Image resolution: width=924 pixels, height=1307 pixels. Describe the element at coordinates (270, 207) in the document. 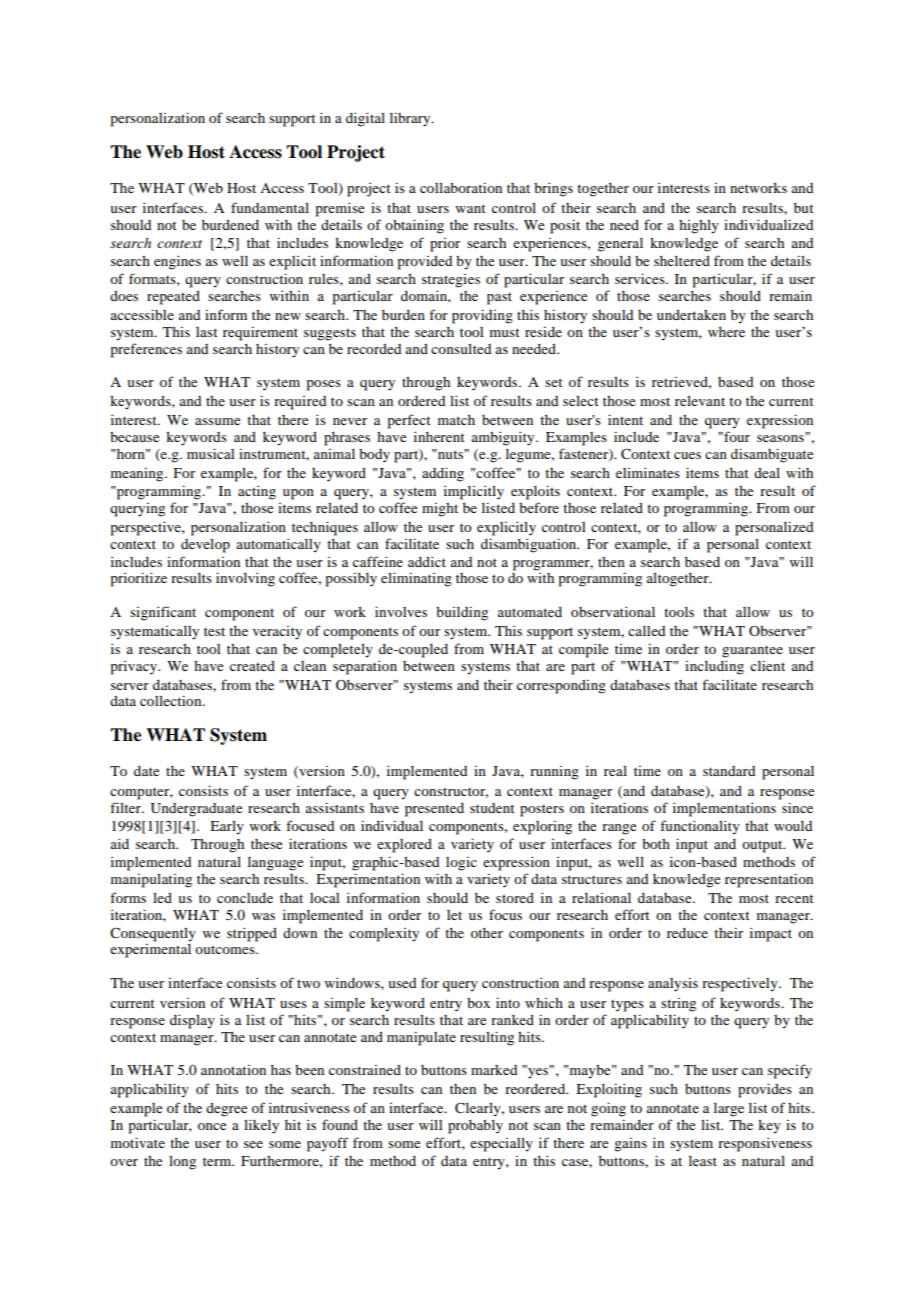

I see `fundamental` at that location.
